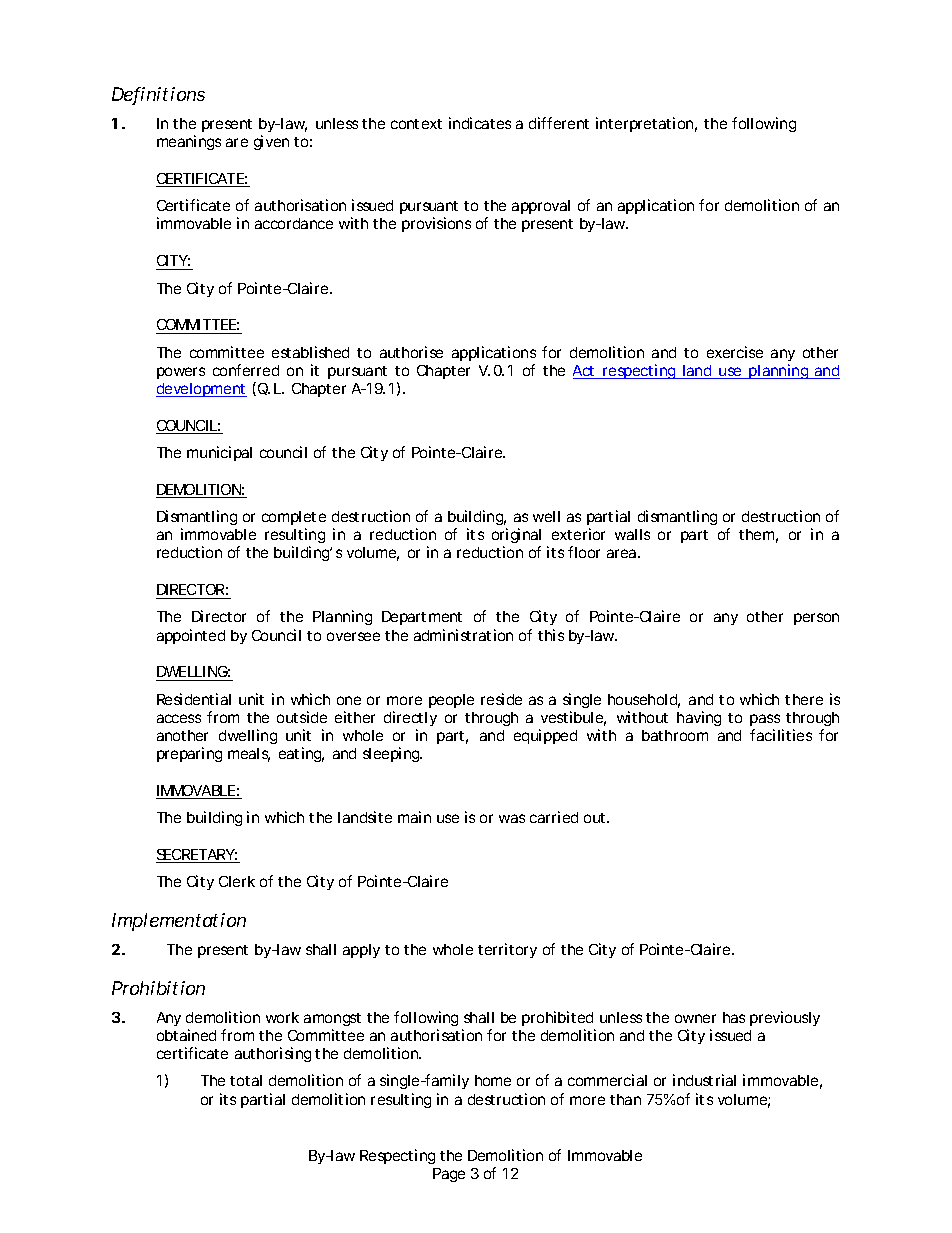 The width and height of the screenshot is (952, 1233). I want to click on facilities, so click(781, 735).
